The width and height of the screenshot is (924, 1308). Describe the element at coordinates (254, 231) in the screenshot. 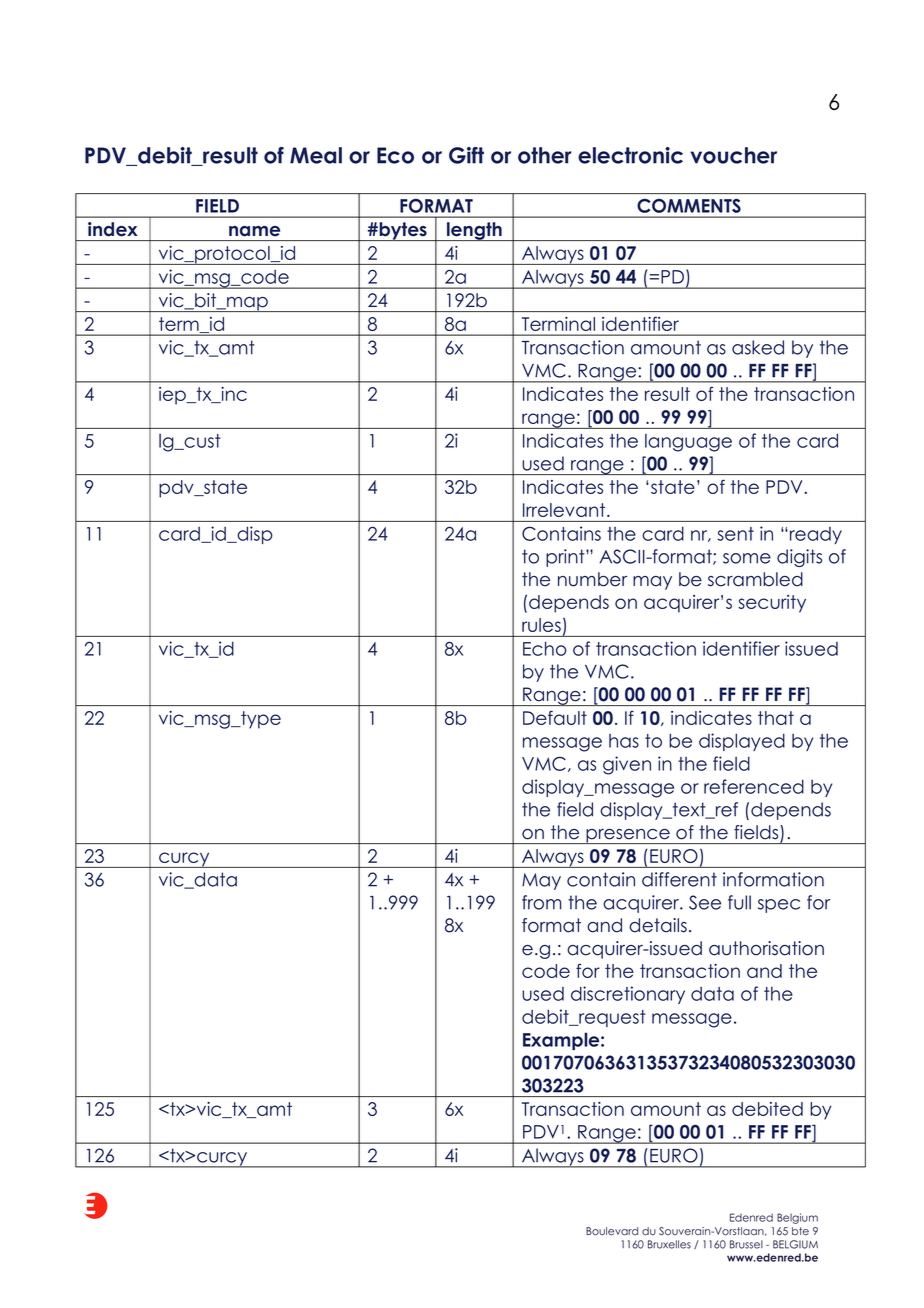

I see `name` at that location.
